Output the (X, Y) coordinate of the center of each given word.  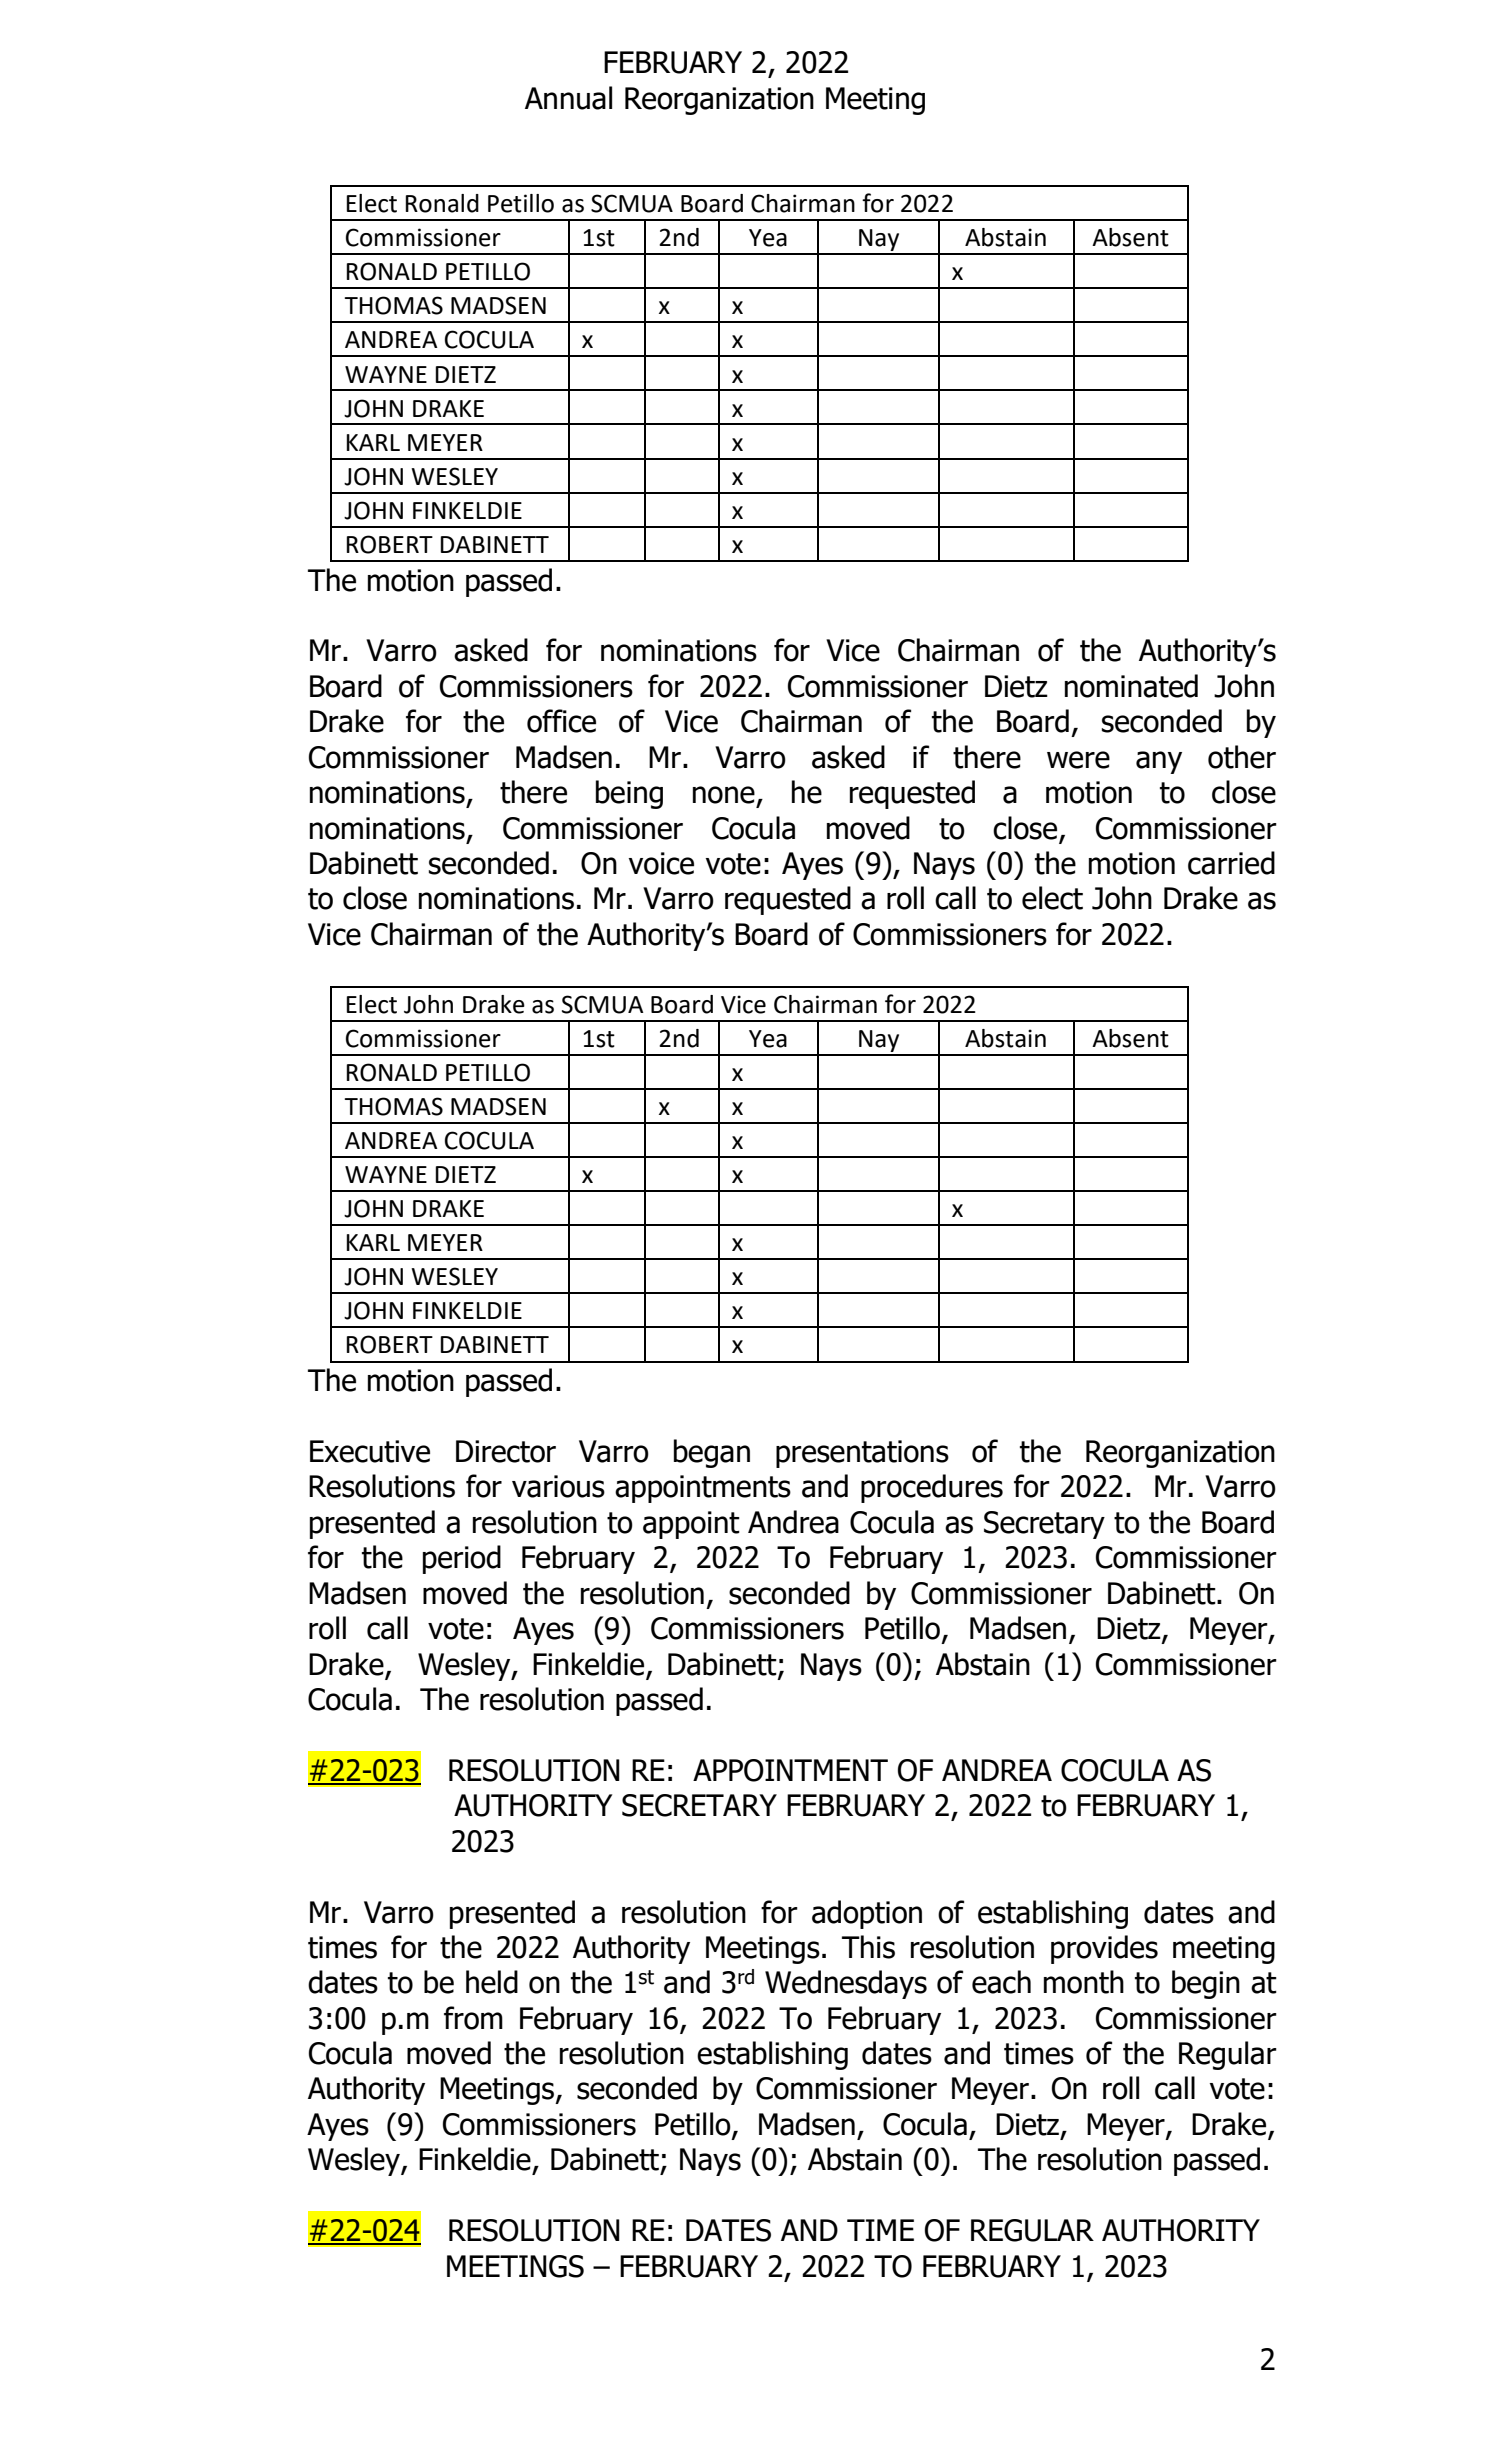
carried (1231, 863)
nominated (1131, 686)
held (492, 1982)
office (561, 721)
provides (1104, 1949)
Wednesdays (846, 1984)
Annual (568, 98)
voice (661, 863)
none (724, 795)
